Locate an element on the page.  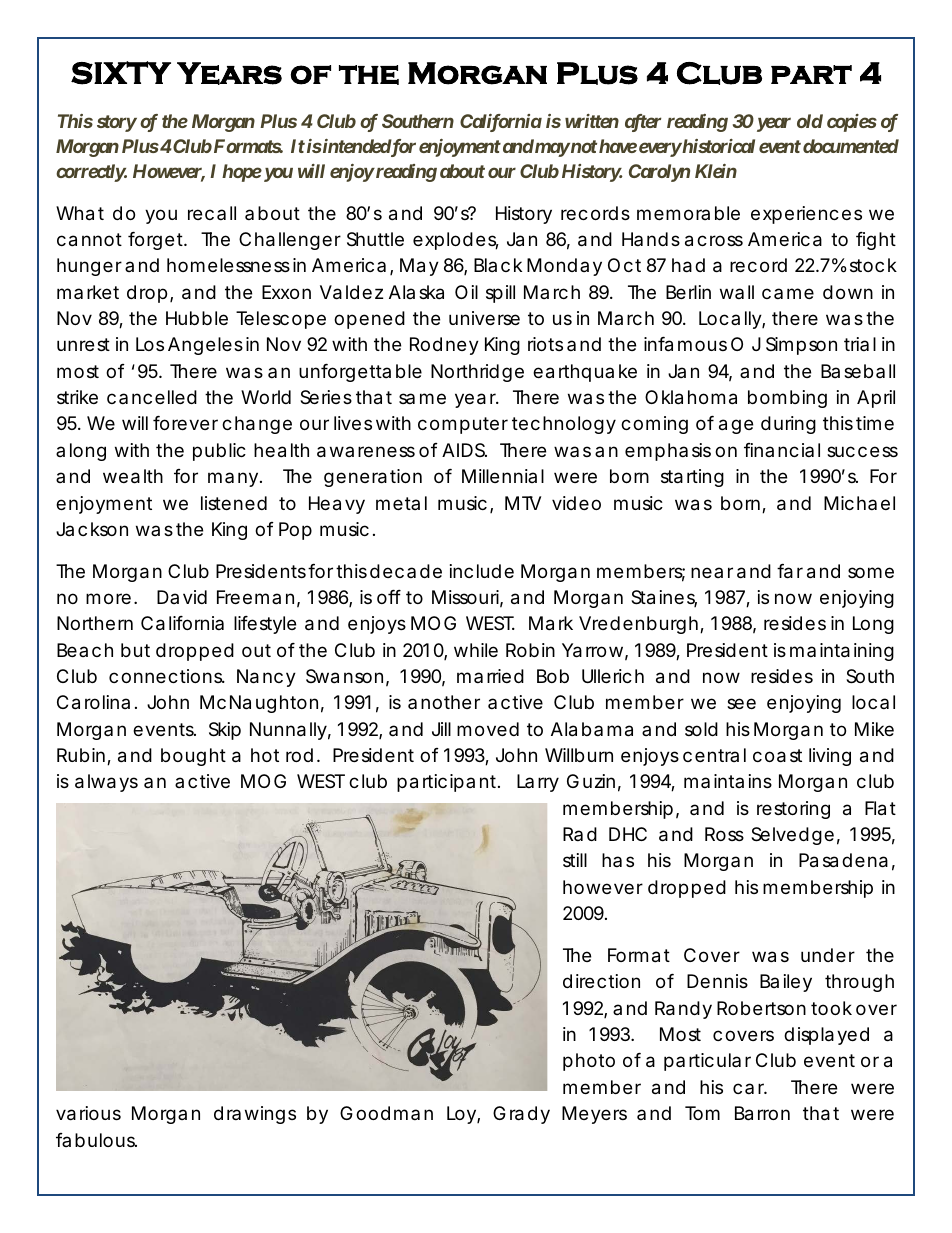
but is located at coordinates (135, 650).
